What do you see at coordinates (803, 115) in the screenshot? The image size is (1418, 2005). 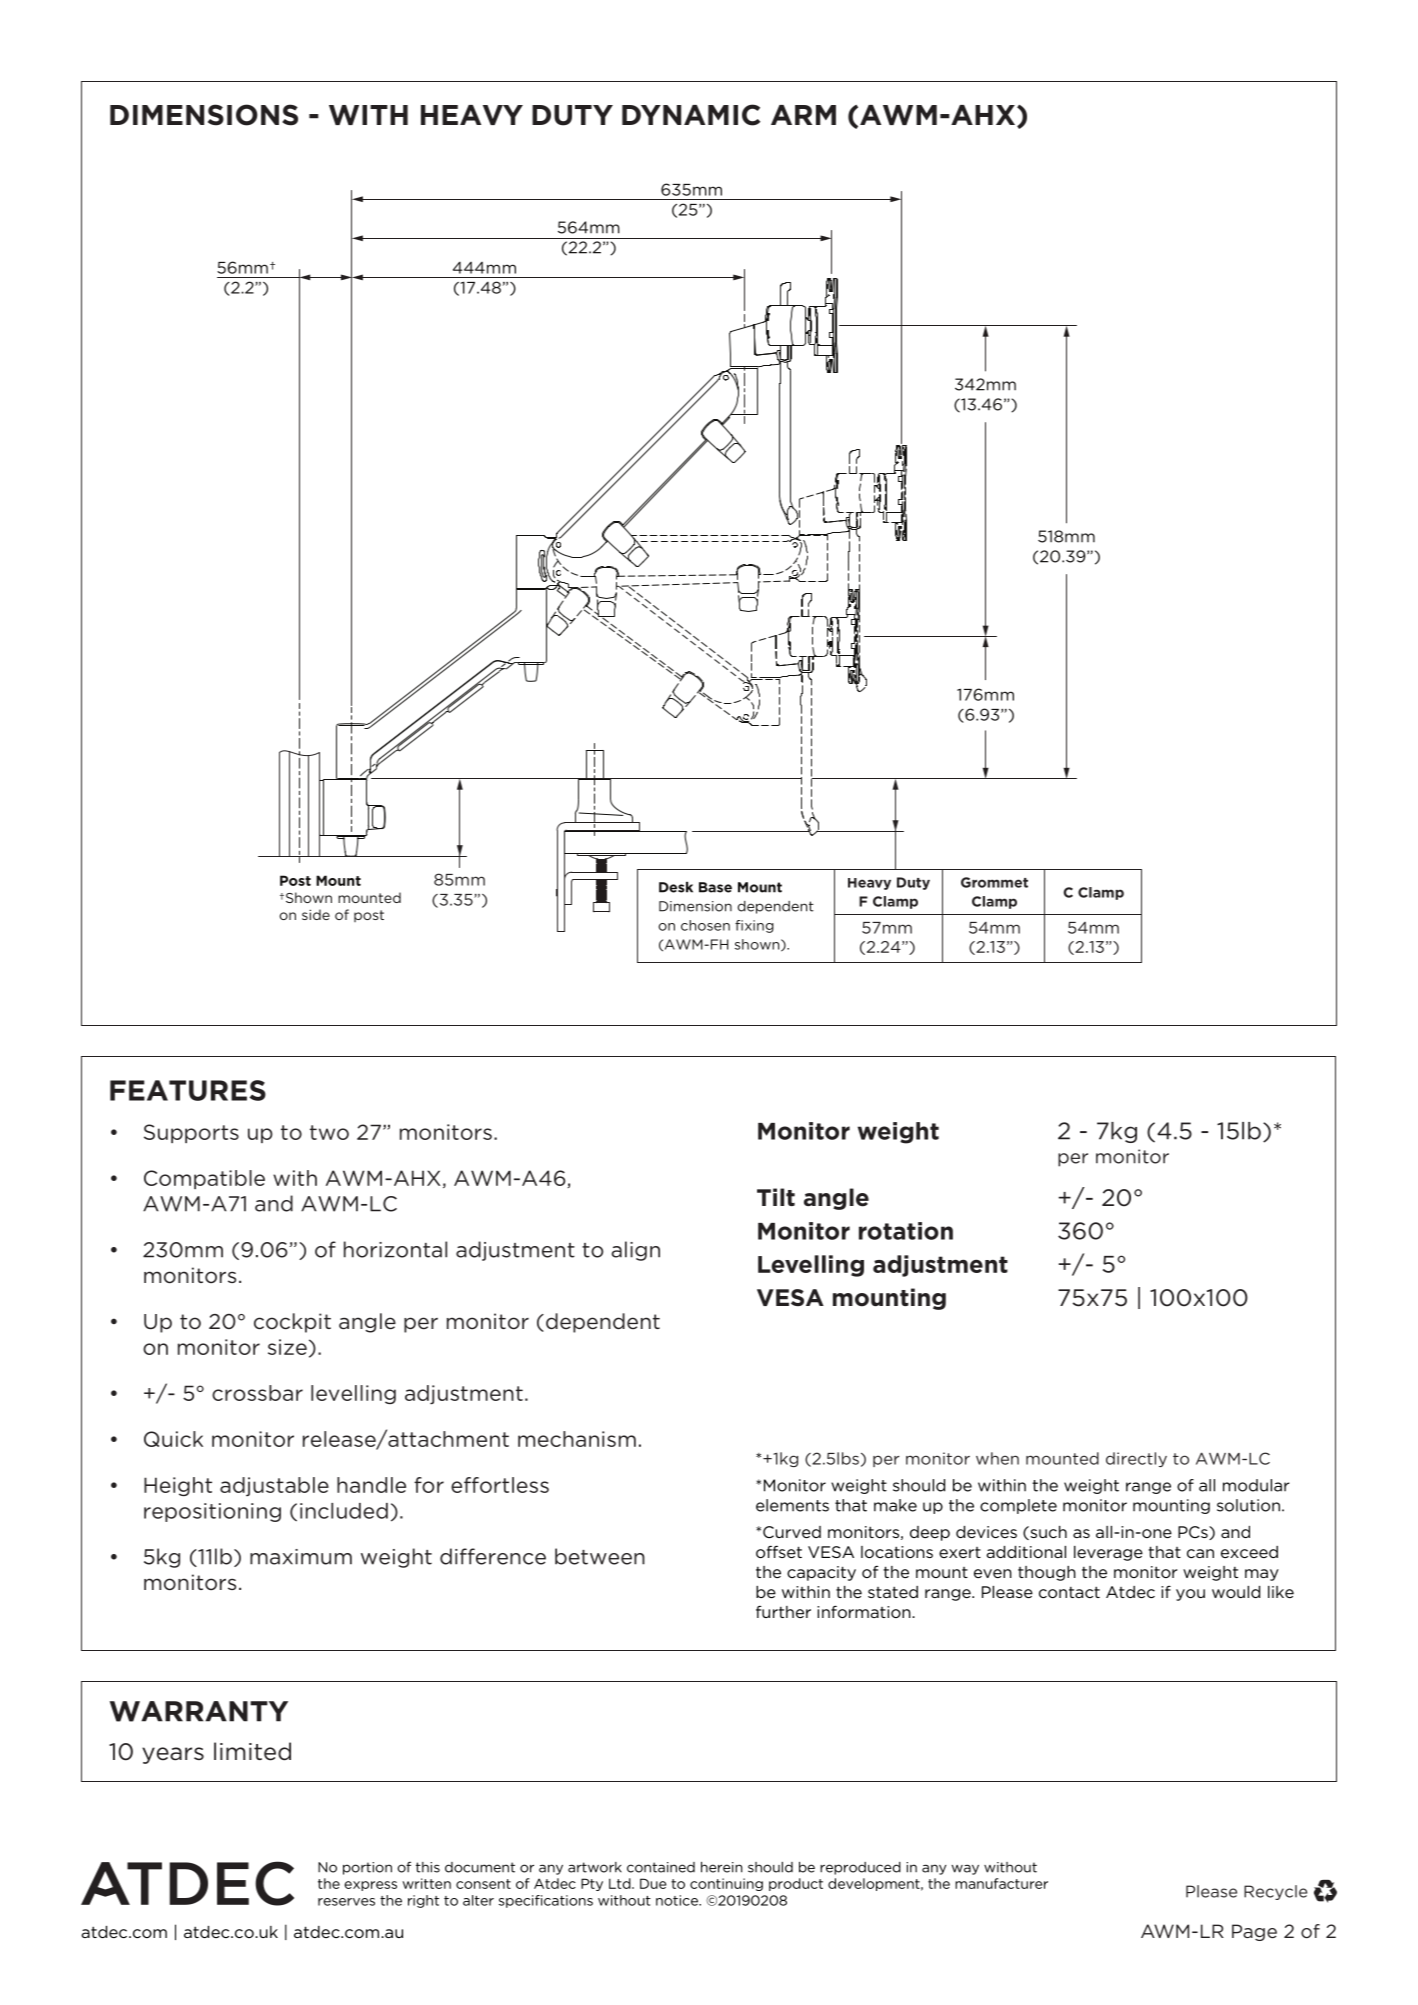 I see `ARM` at bounding box center [803, 115].
